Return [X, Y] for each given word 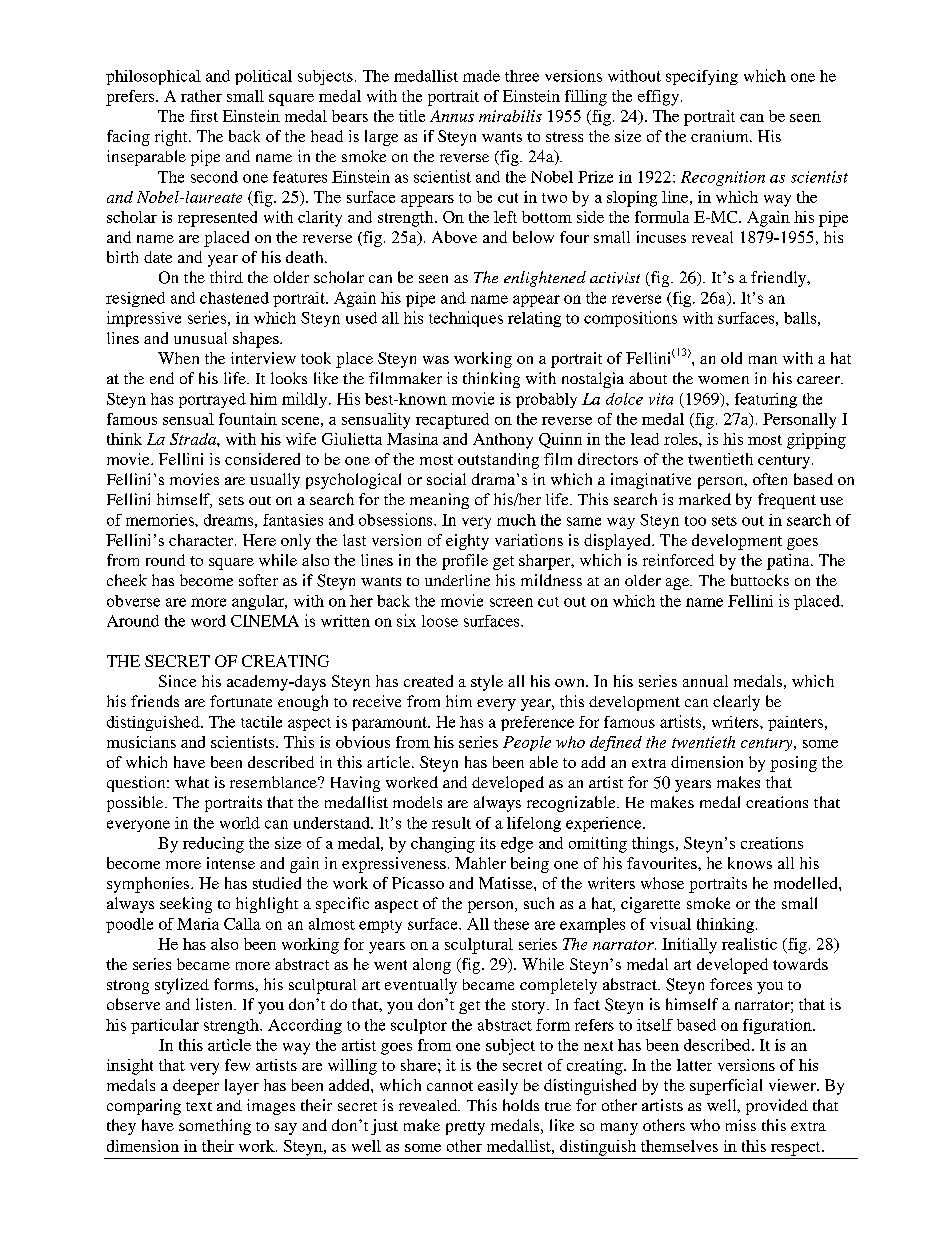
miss [741, 1125]
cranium [721, 136]
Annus [452, 116]
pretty [465, 1128]
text [199, 1106]
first [204, 116]
